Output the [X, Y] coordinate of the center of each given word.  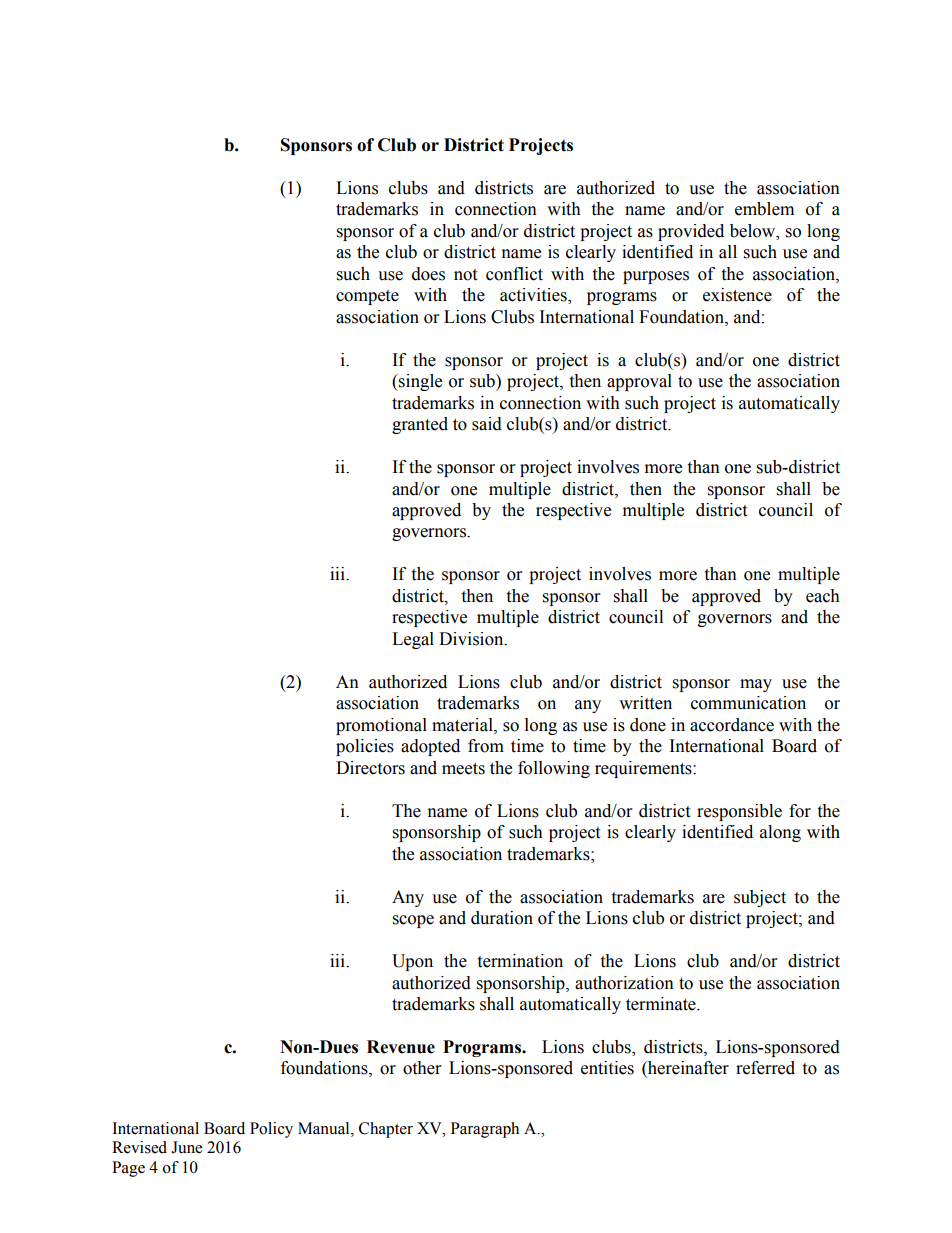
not [465, 275]
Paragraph [485, 1130]
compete [367, 297]
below [754, 231]
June [186, 1147]
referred [765, 1068]
